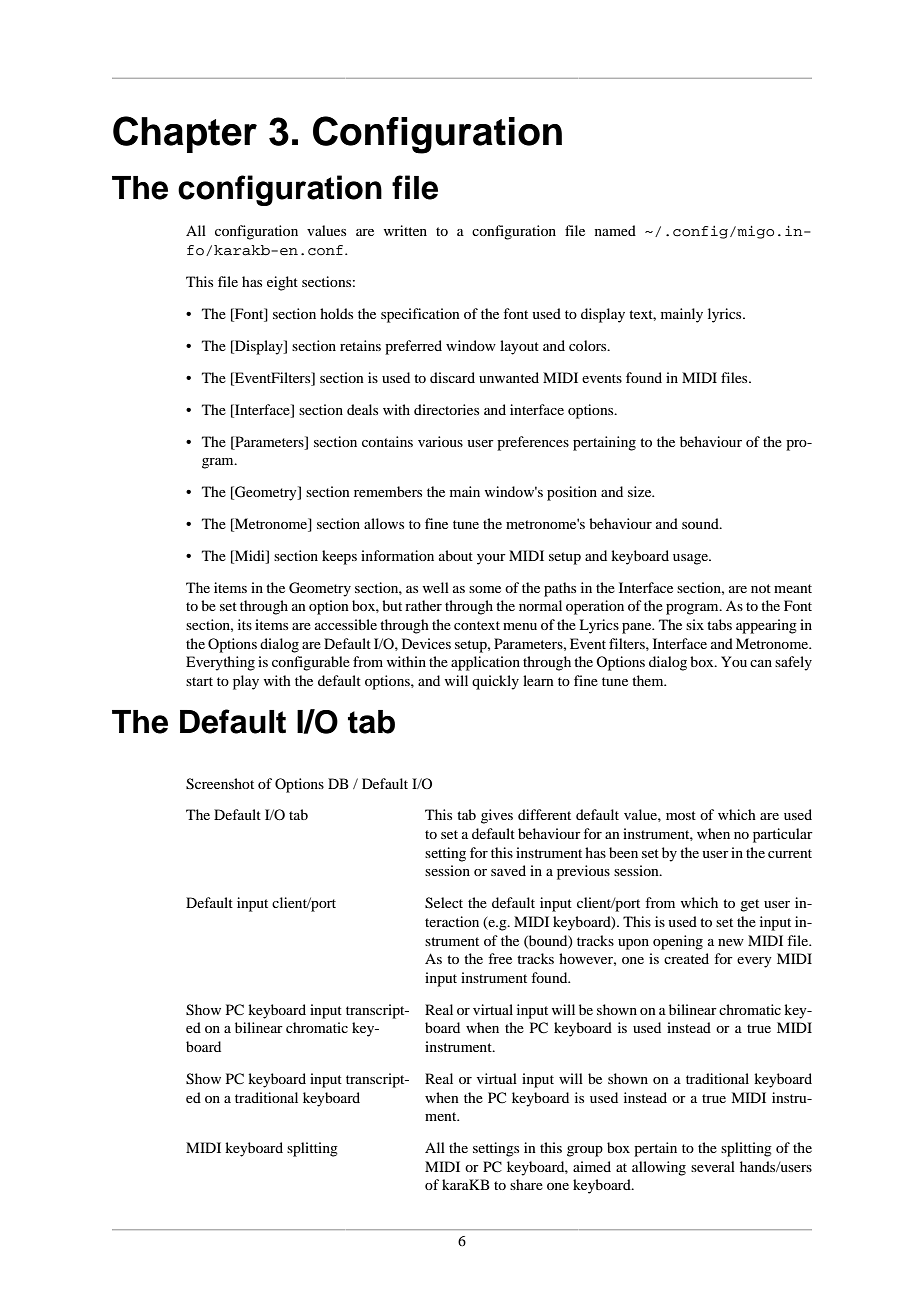 The image size is (924, 1308). I want to click on its, so click(245, 624).
